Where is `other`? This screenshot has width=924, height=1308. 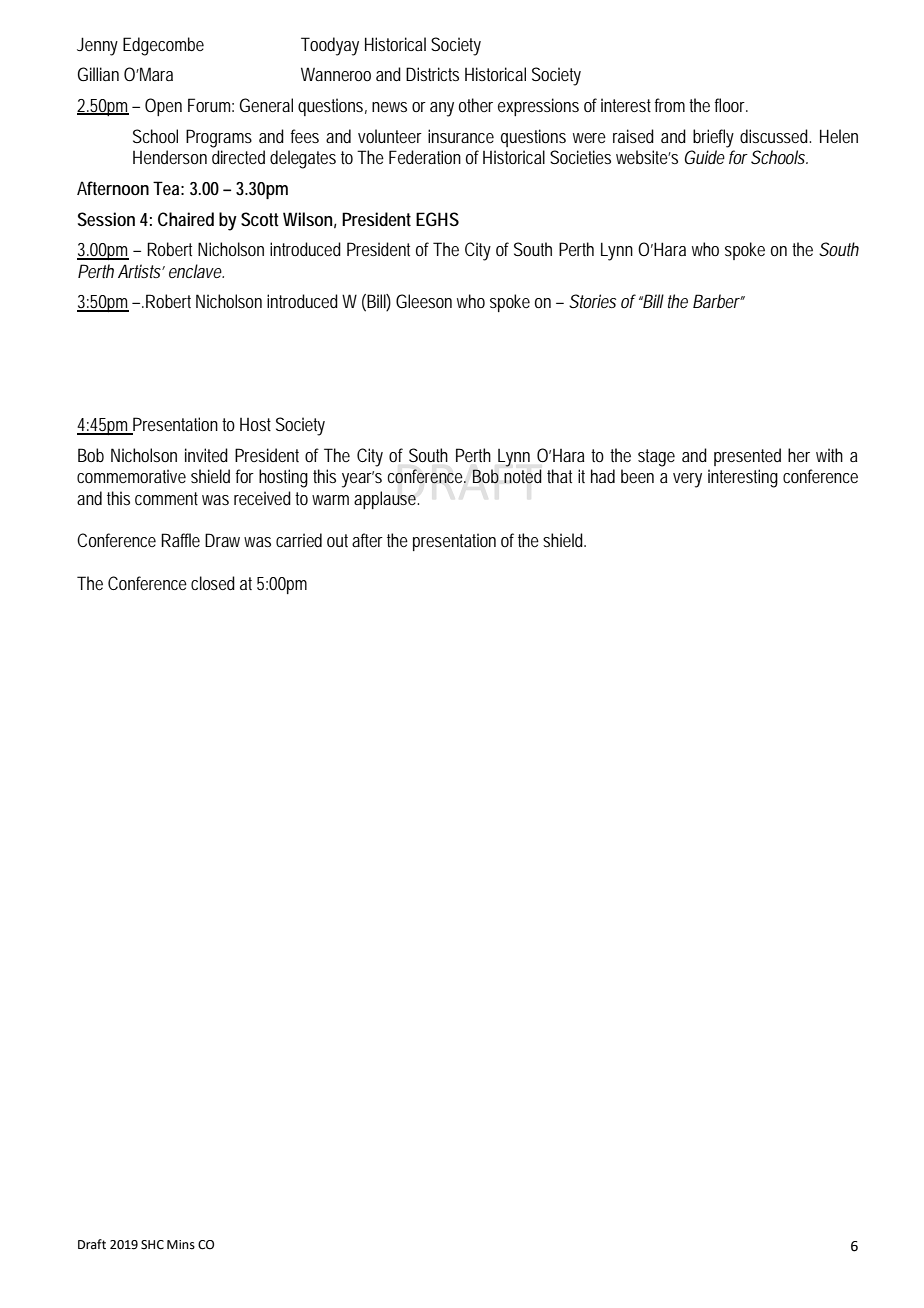 other is located at coordinates (476, 105).
